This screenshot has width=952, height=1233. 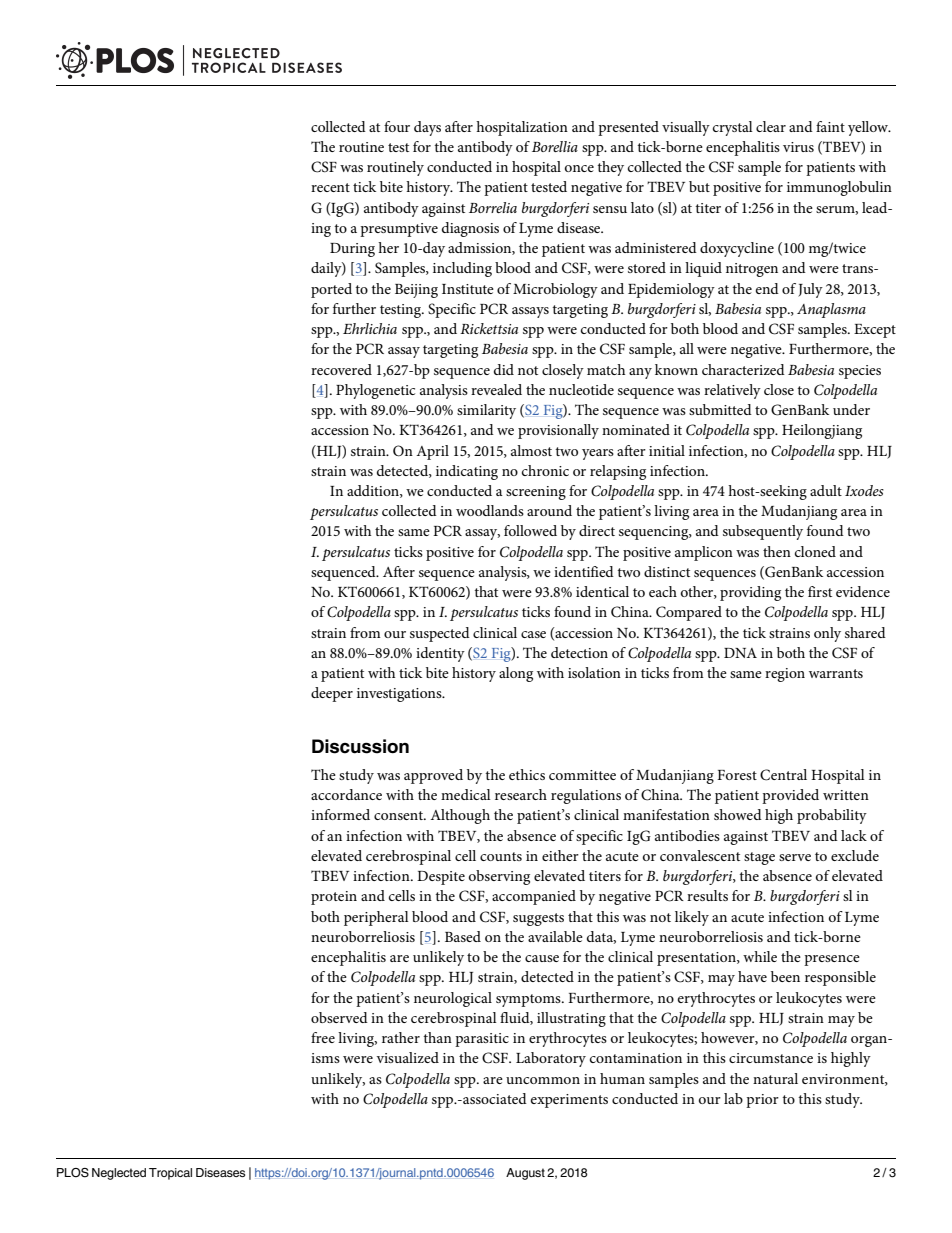 I want to click on region, so click(x=785, y=675).
